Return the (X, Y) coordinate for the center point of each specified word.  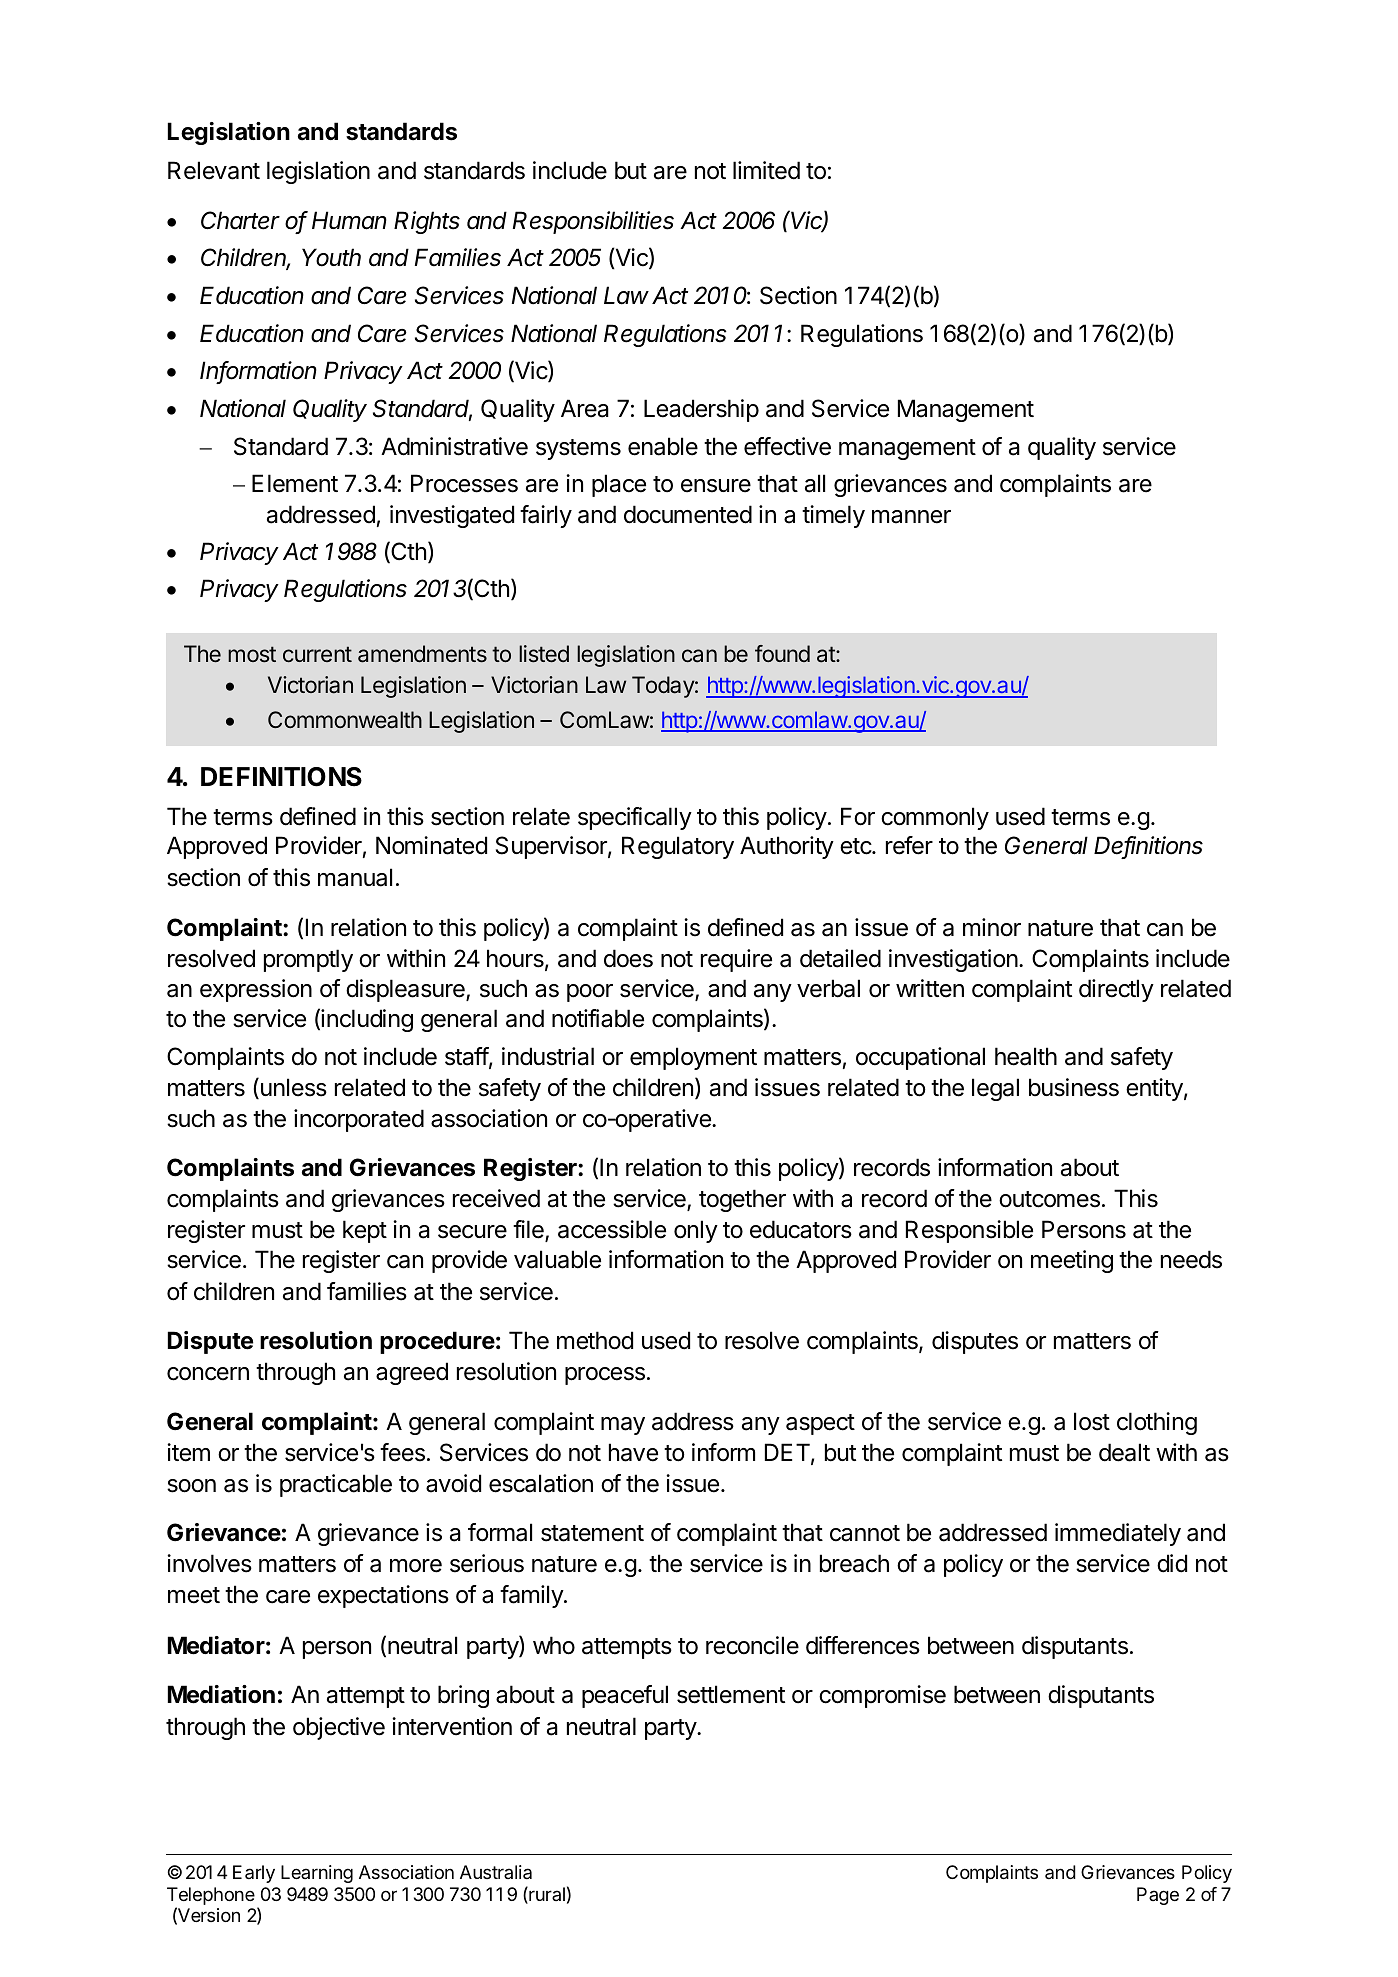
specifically (635, 818)
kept (365, 1231)
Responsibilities (593, 222)
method (595, 1340)
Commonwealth (345, 720)
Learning (317, 1874)
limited (766, 170)
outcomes (1049, 1199)
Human (349, 220)
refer (909, 845)
